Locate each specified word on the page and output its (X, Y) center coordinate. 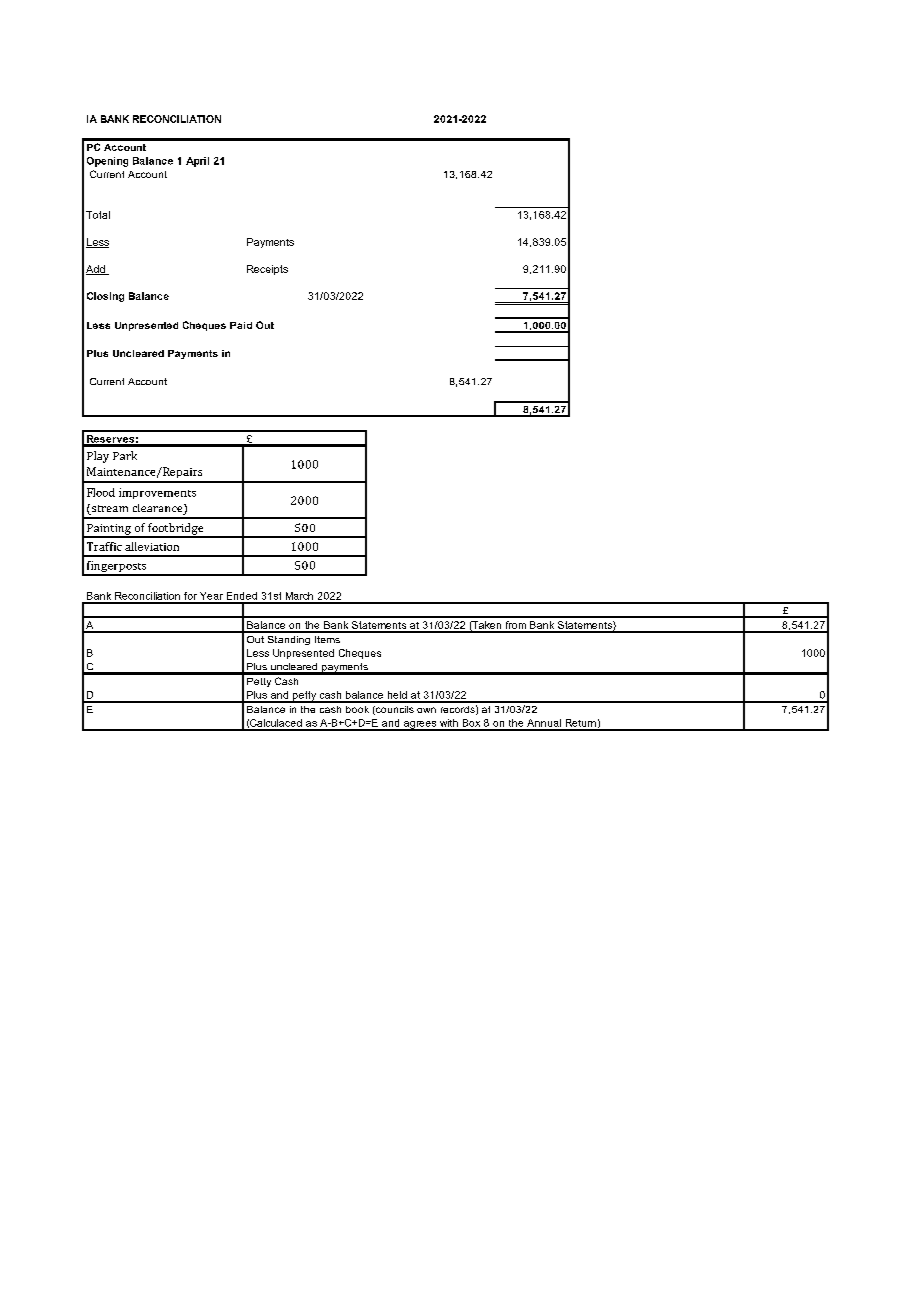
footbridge (176, 530)
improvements (157, 493)
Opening (107, 162)
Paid (241, 325)
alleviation (152, 546)
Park (125, 455)
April (197, 162)
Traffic (104, 546)
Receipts (267, 270)
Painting (109, 530)
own (426, 710)
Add (96, 270)
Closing (105, 297)
